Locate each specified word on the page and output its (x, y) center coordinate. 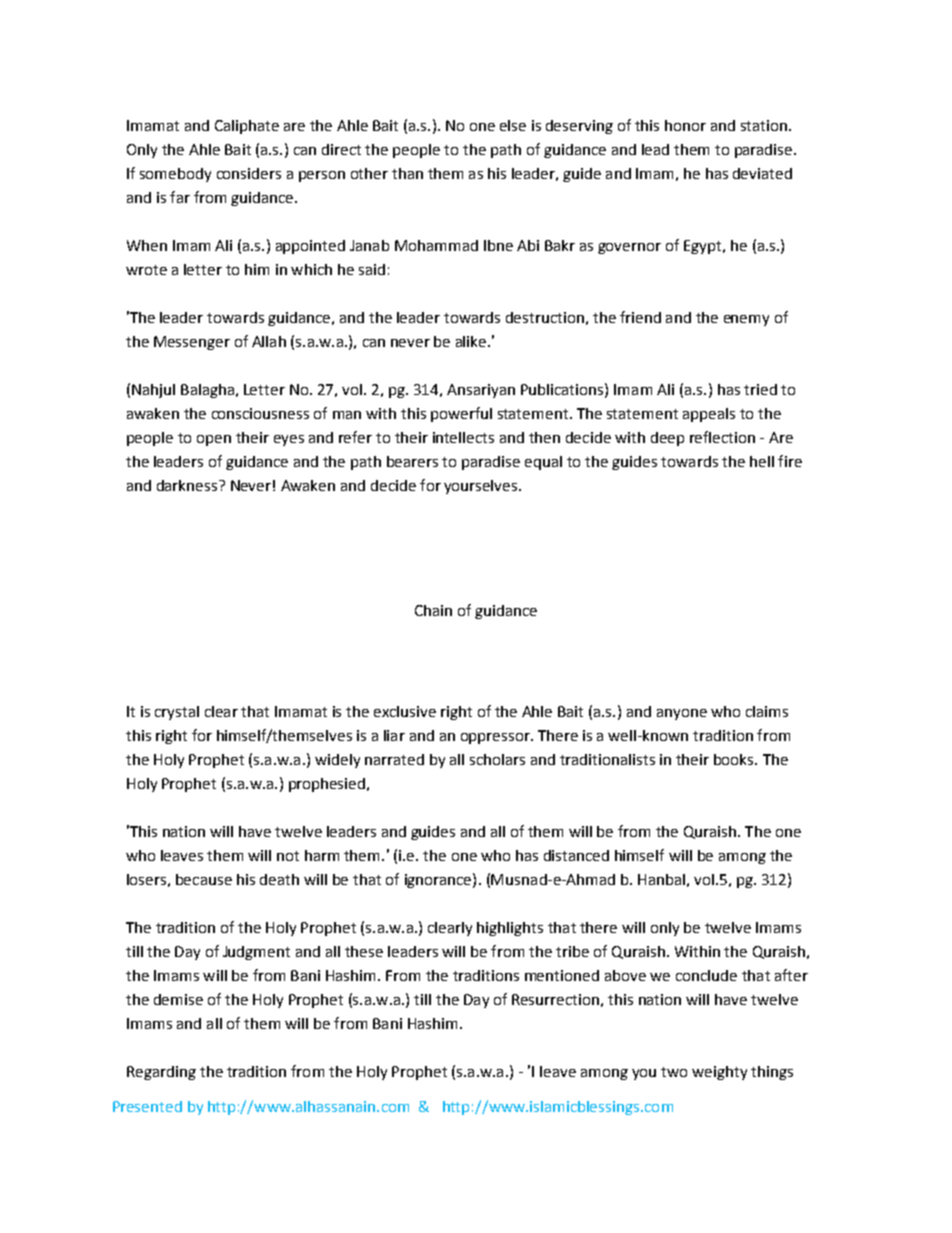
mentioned (562, 975)
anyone (682, 714)
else (513, 125)
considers (249, 173)
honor (685, 125)
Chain (433, 610)
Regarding (161, 1073)
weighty (719, 1073)
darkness (188, 485)
